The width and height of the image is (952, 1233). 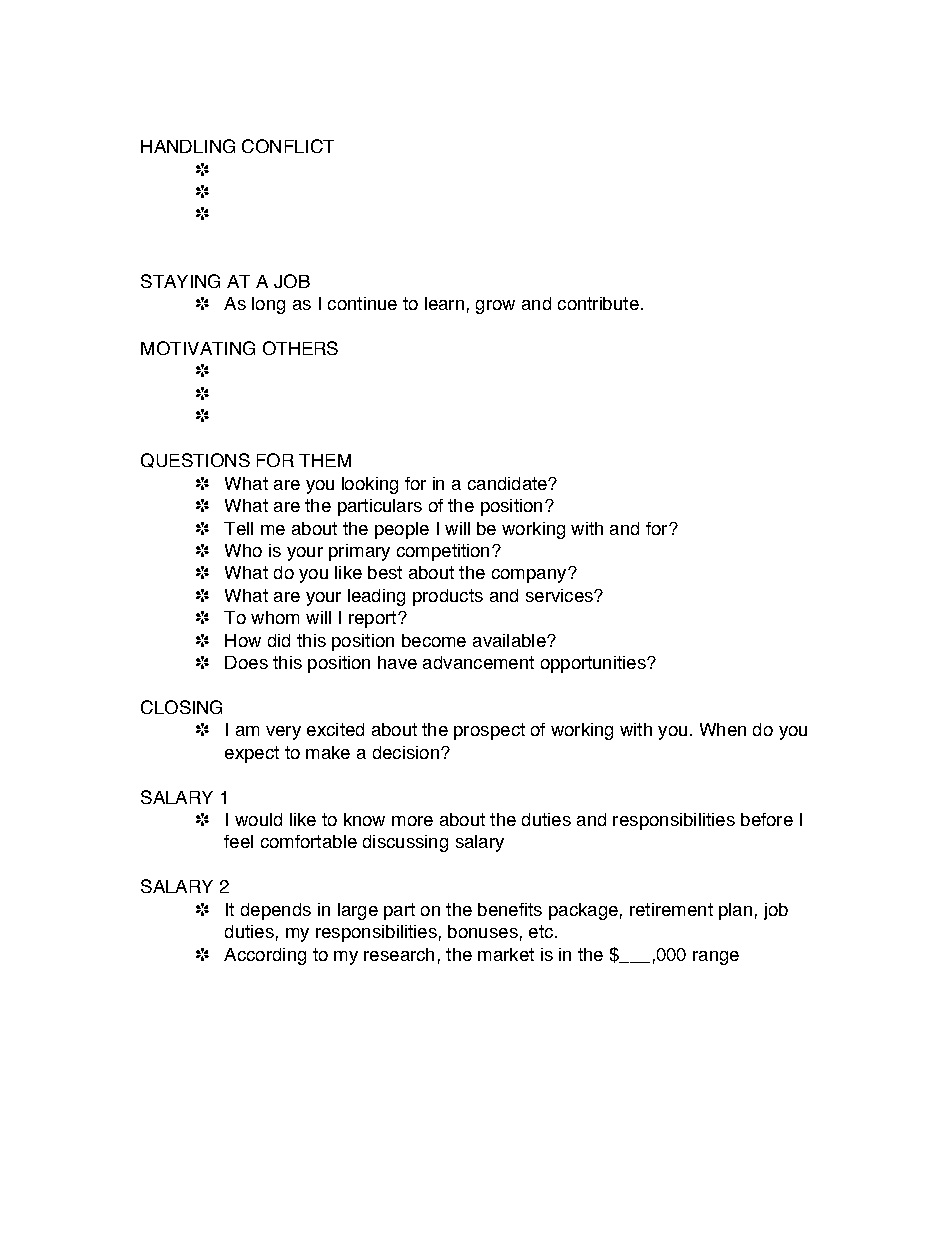 What do you see at coordinates (723, 729) in the image?
I see `When` at bounding box center [723, 729].
